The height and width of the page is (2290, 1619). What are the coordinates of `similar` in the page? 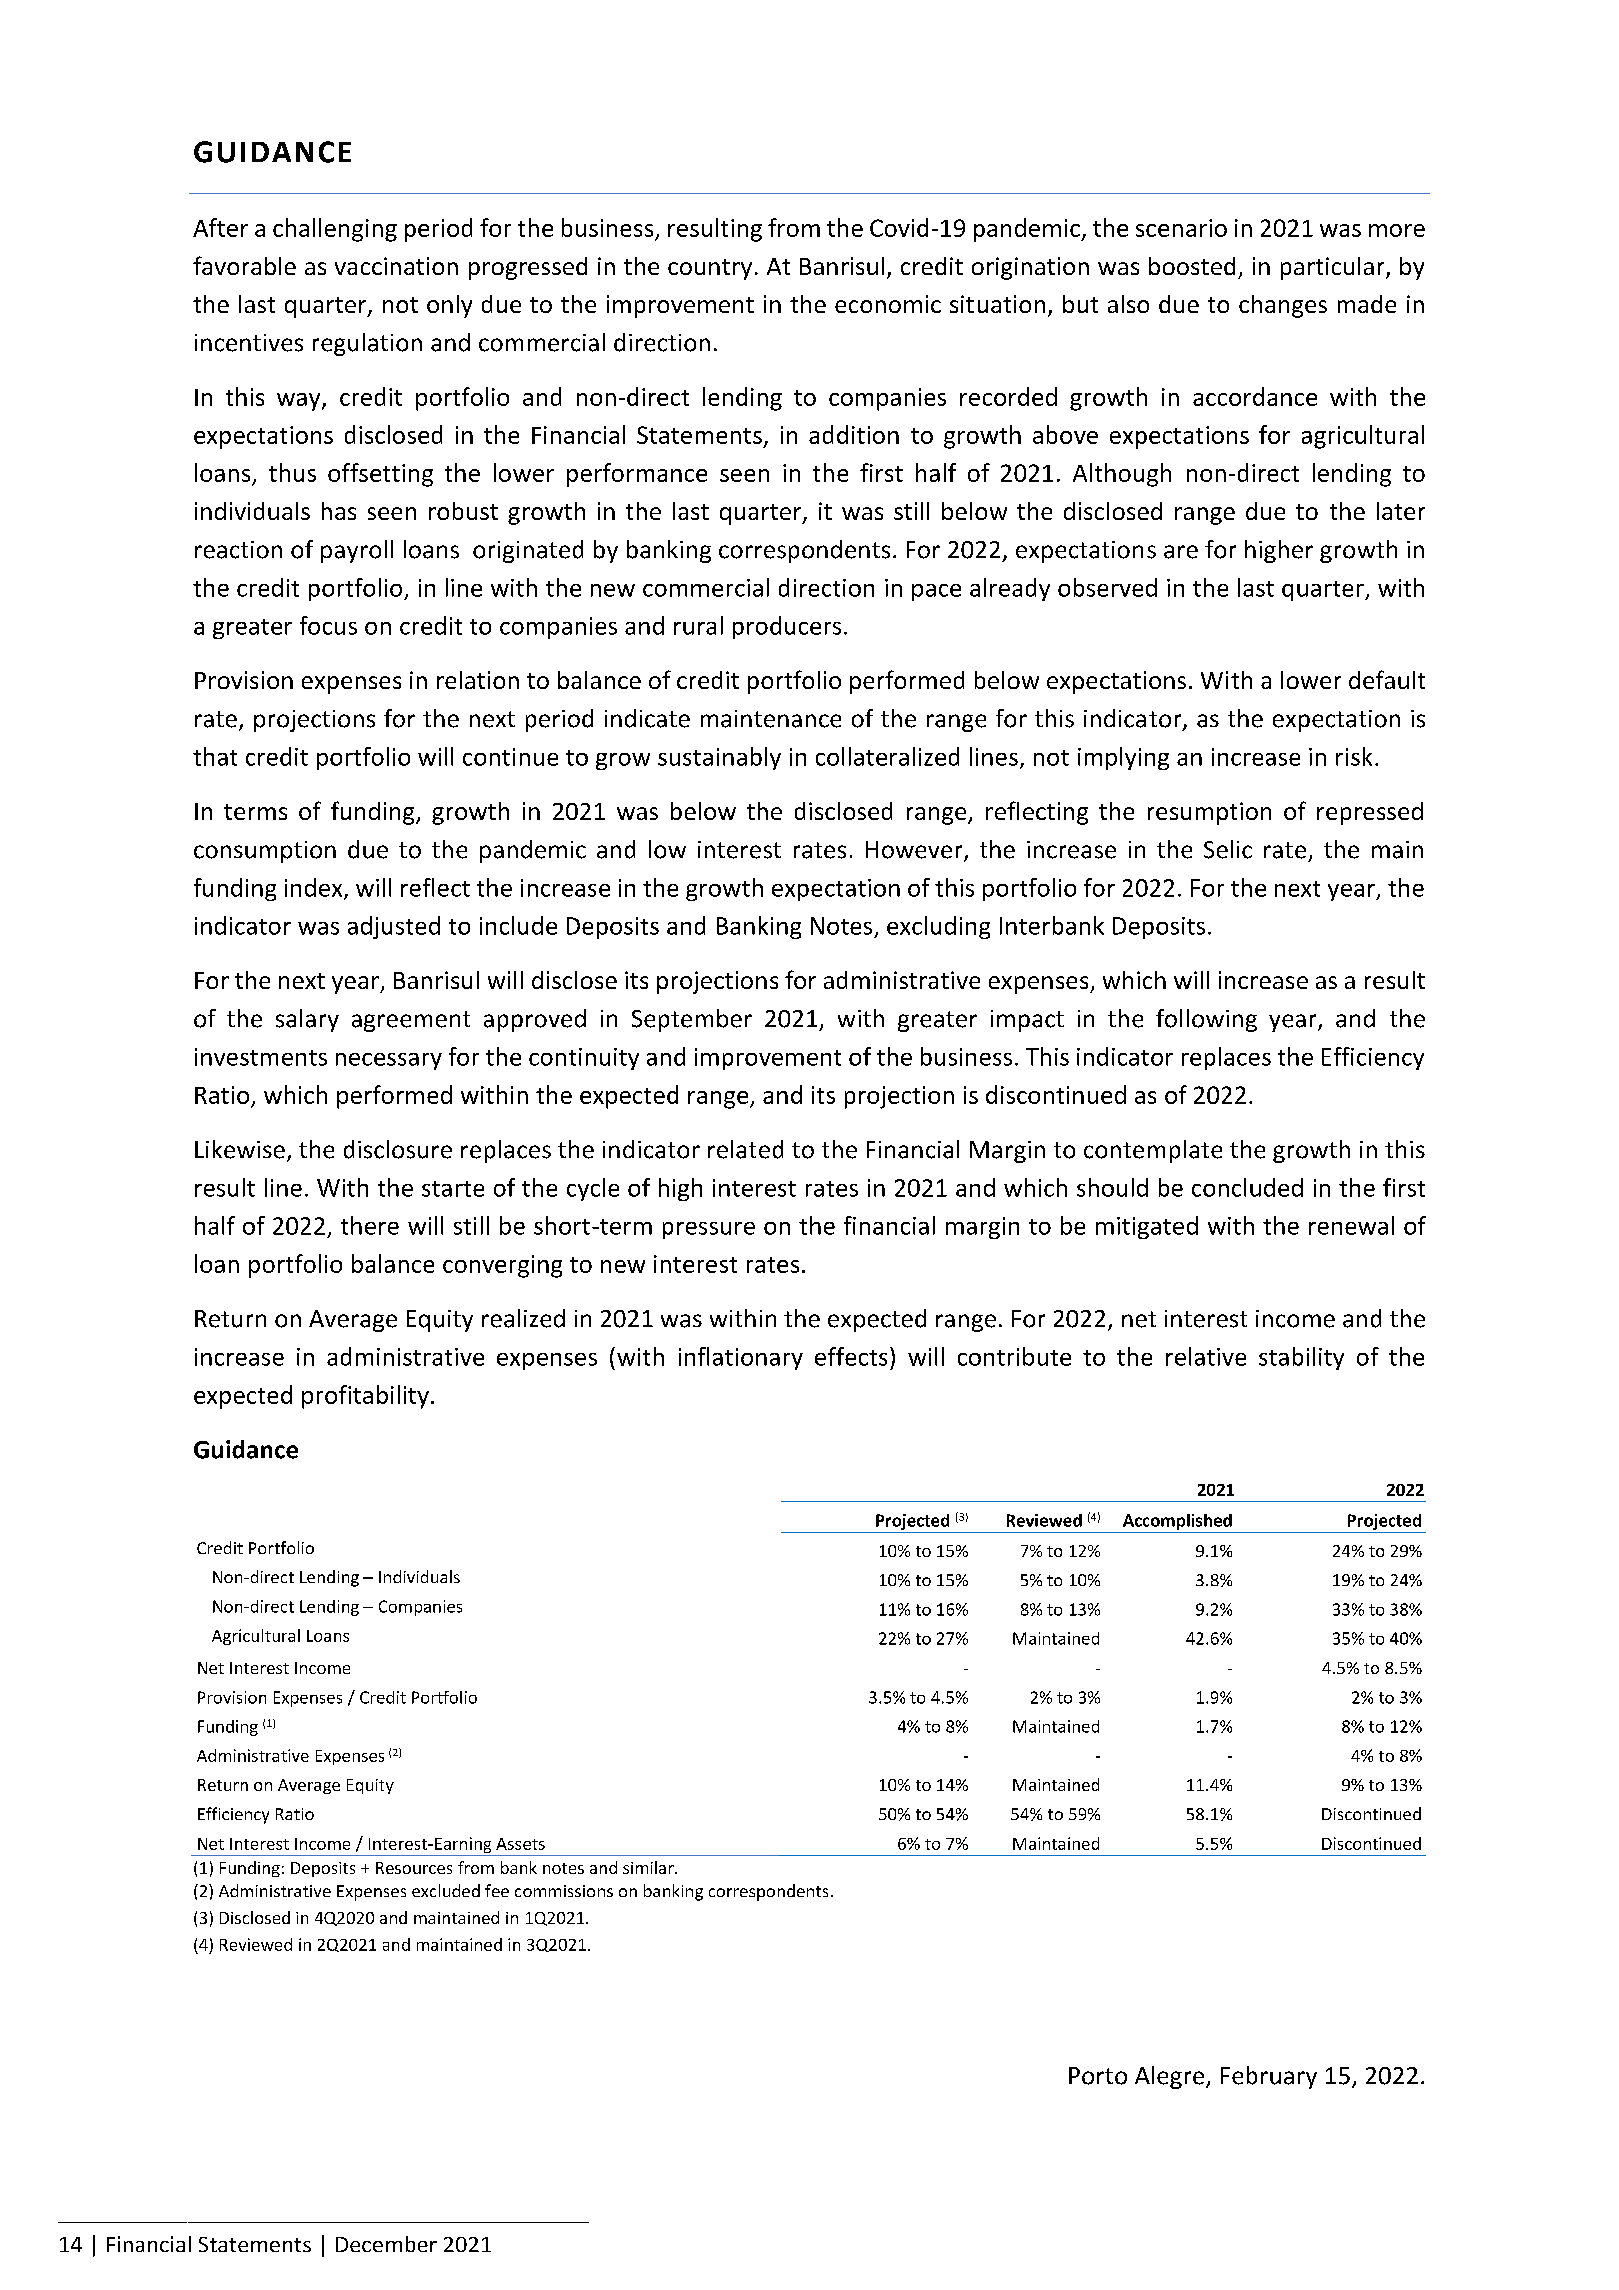 It's located at (649, 1867).
